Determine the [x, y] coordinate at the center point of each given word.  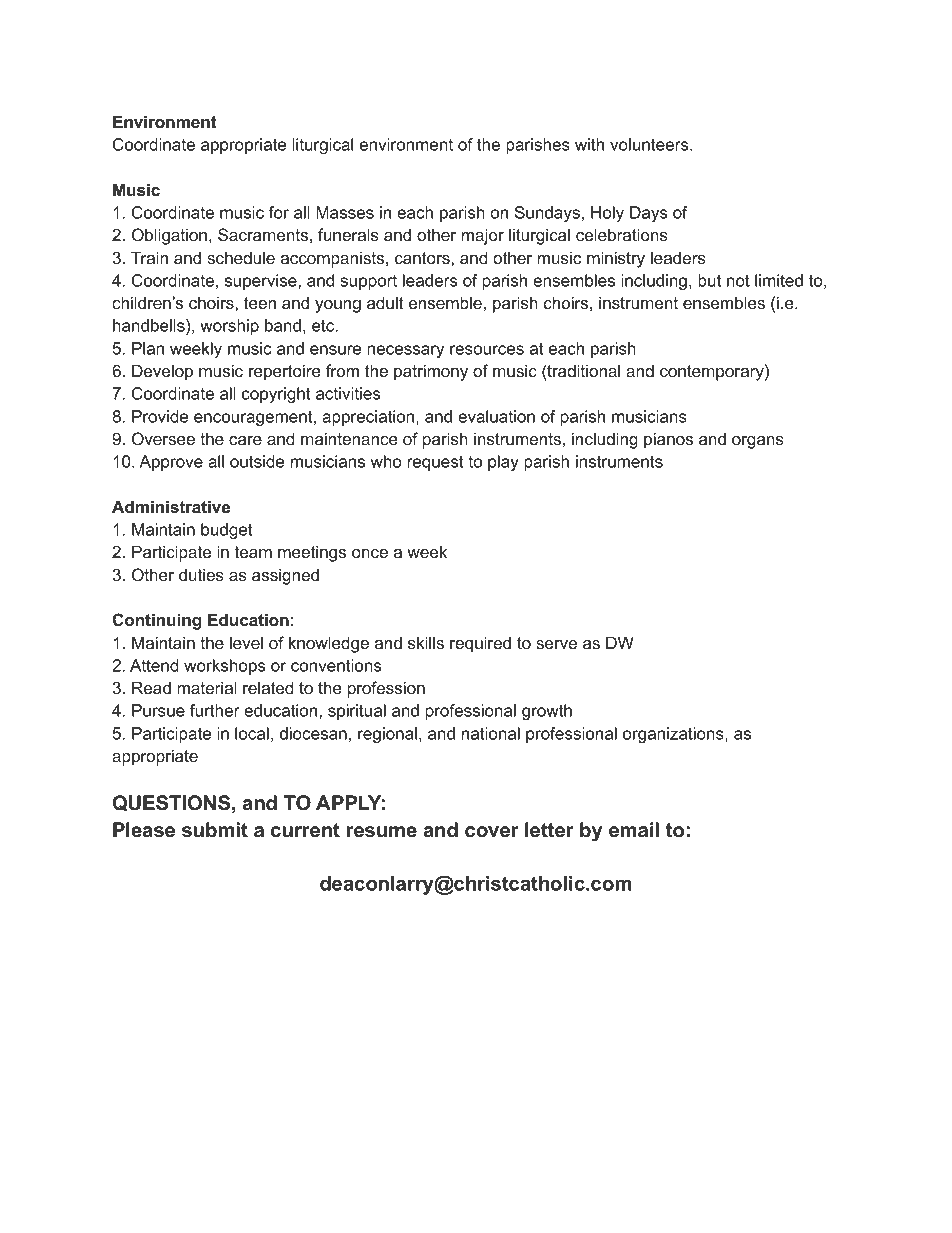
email [634, 830]
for [279, 212]
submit [215, 830]
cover [492, 832]
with [589, 144]
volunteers [650, 144]
